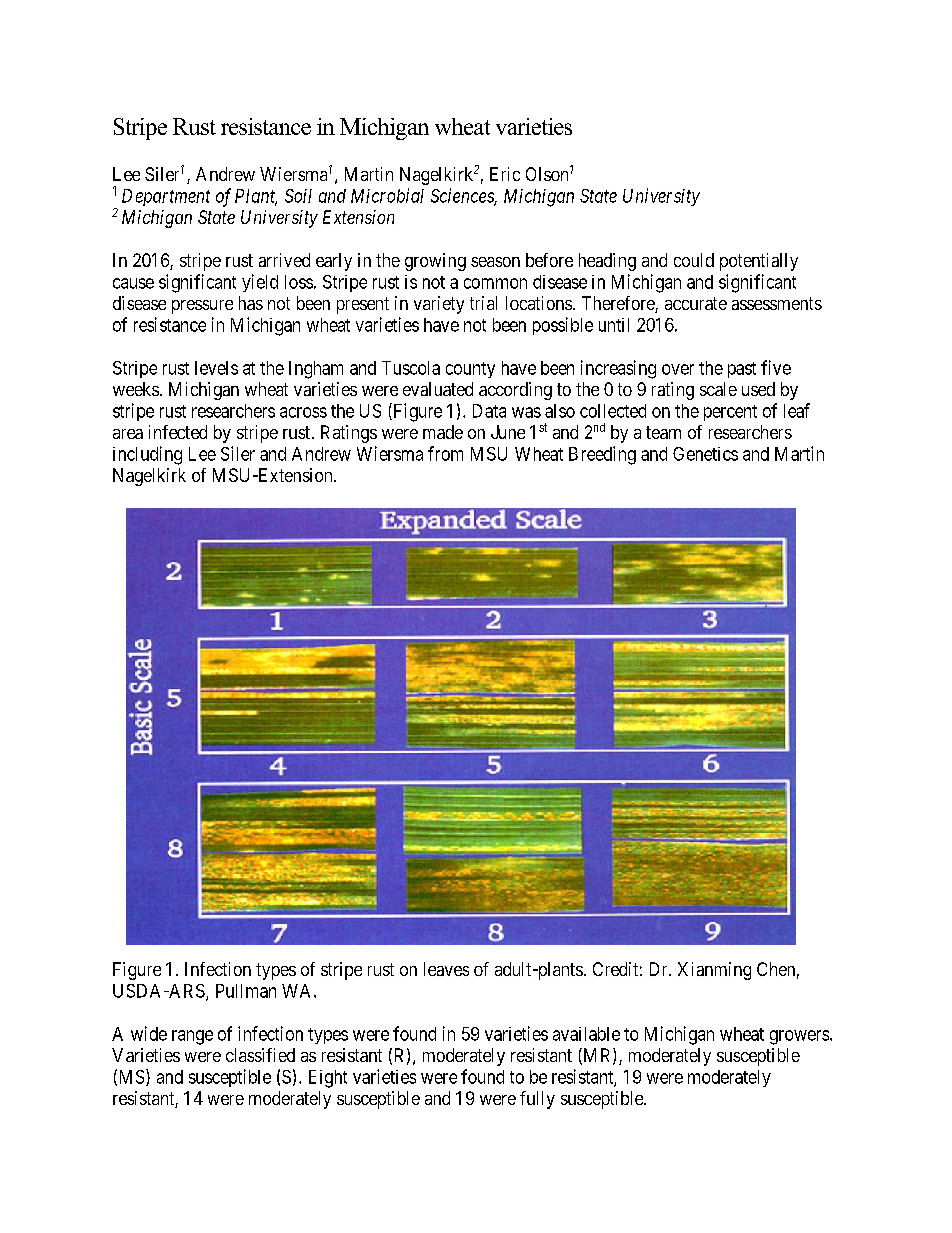 This screenshot has width=952, height=1233. I want to click on leaves, so click(446, 969).
